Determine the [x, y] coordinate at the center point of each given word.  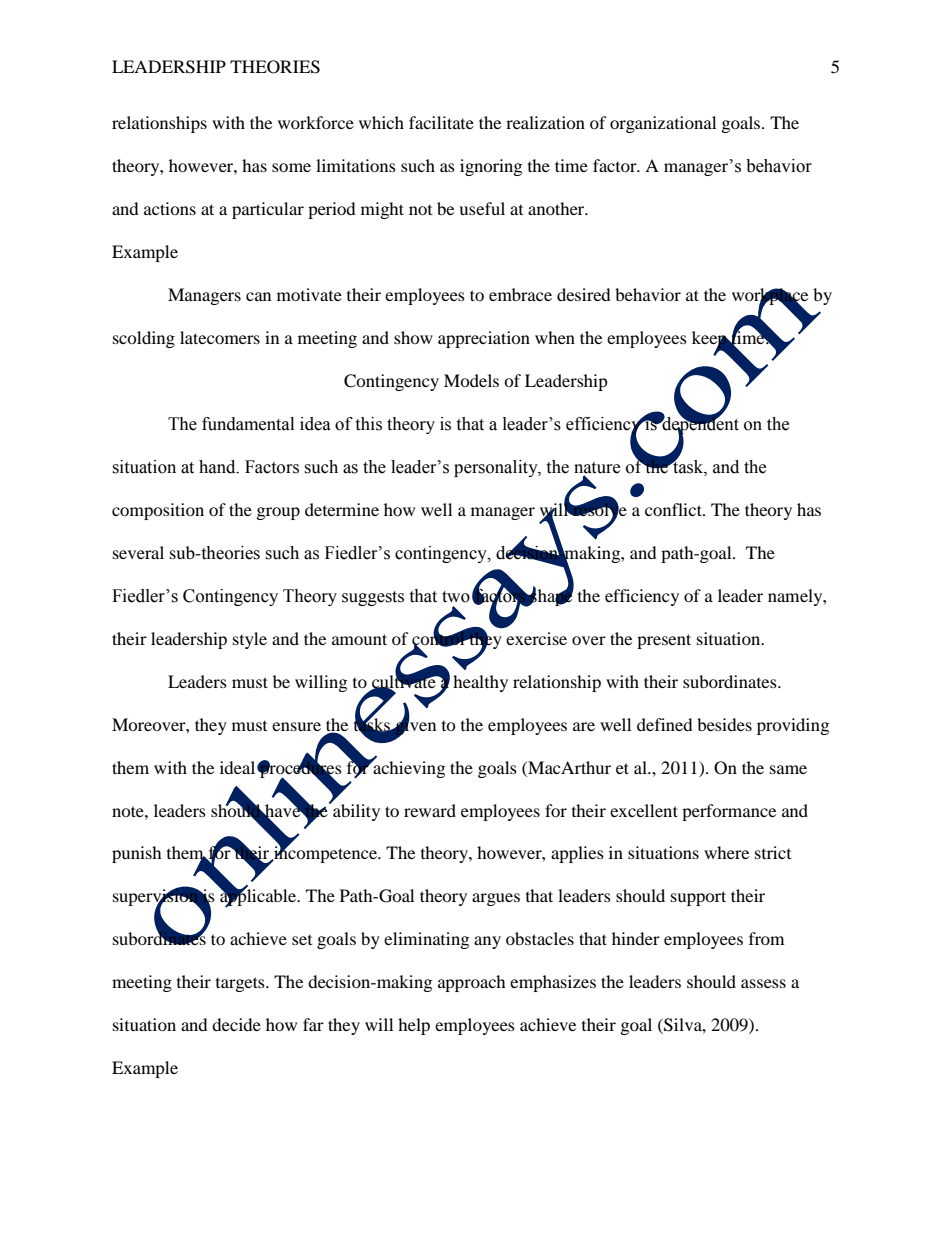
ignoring [491, 167]
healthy [480, 683]
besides [724, 724]
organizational [663, 124]
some [291, 167]
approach [472, 983]
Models [471, 380]
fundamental [248, 424]
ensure [296, 726]
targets [241, 984]
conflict [674, 509]
